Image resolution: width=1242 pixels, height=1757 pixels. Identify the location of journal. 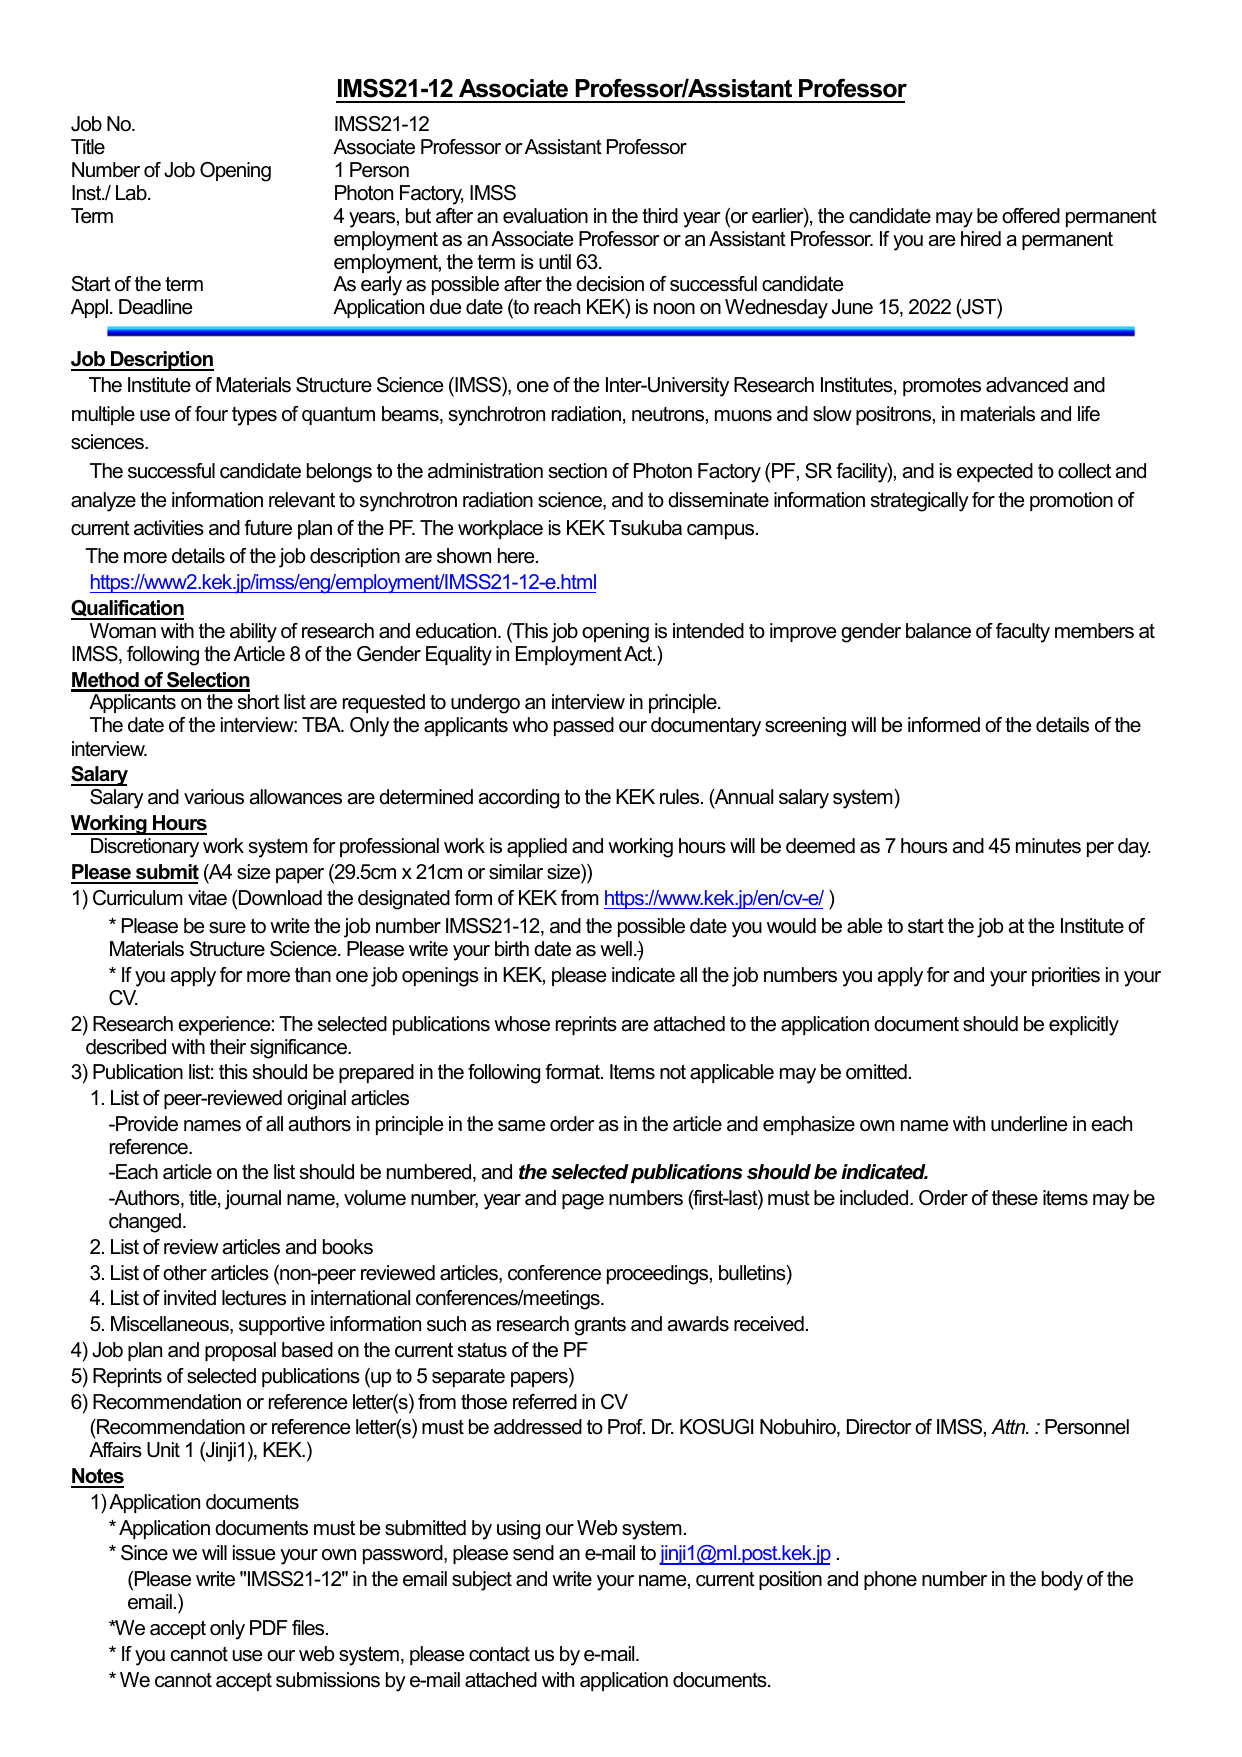
(253, 1200).
